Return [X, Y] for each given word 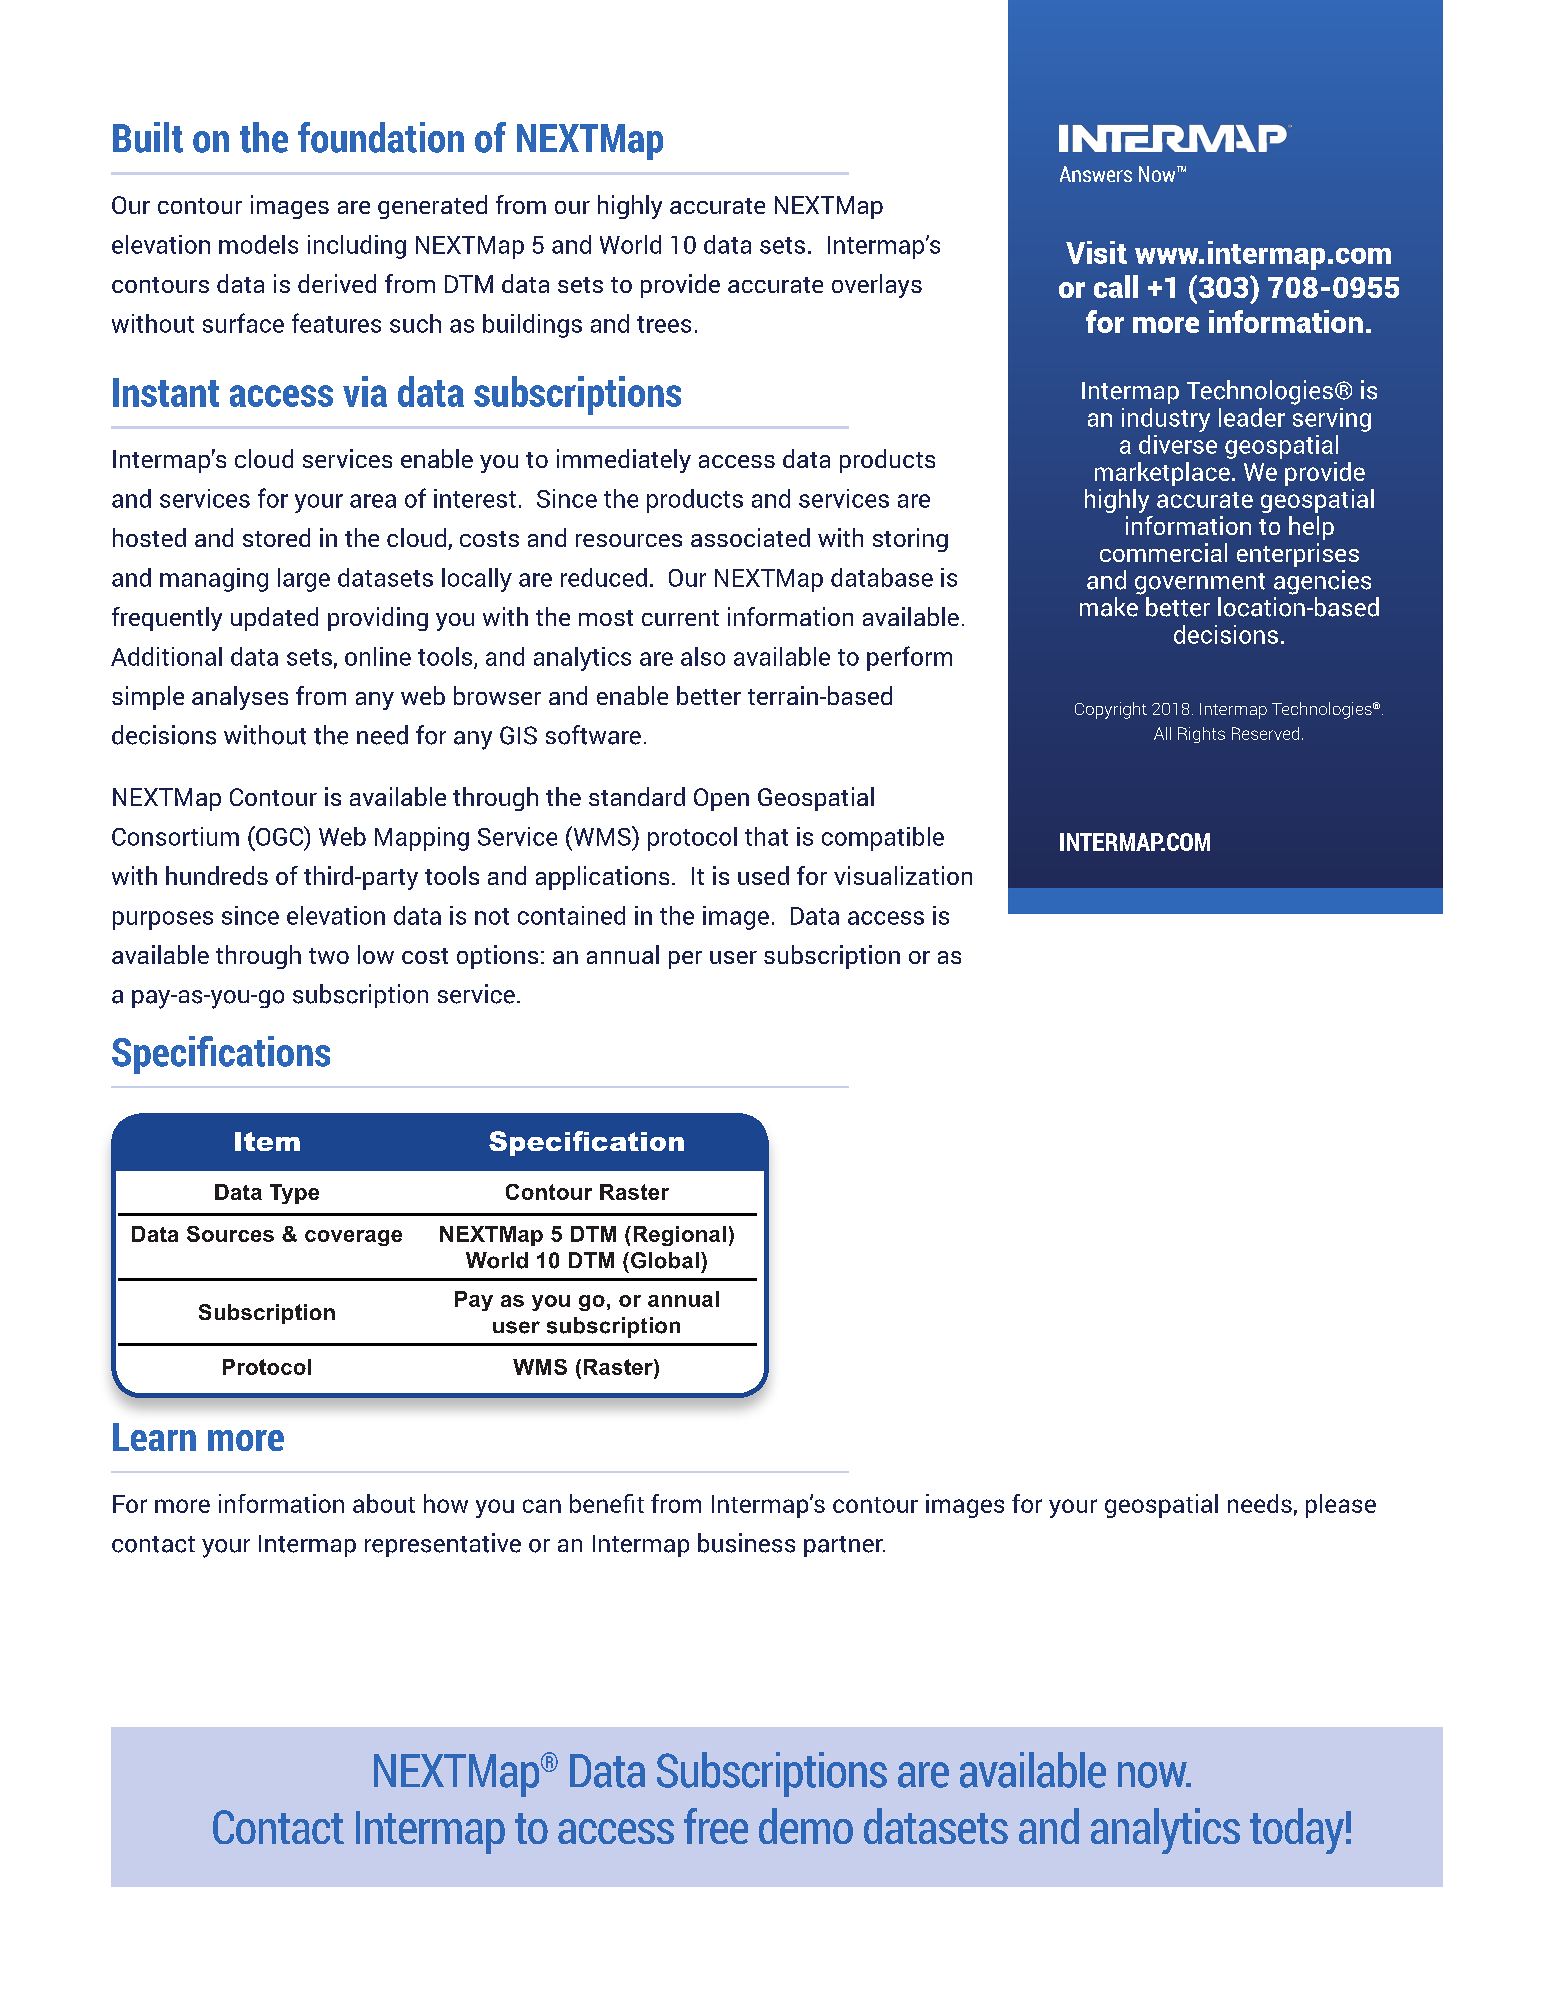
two [329, 956]
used [763, 875]
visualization [903, 875]
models [258, 244]
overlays [877, 286]
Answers [1096, 174]
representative [443, 1545]
